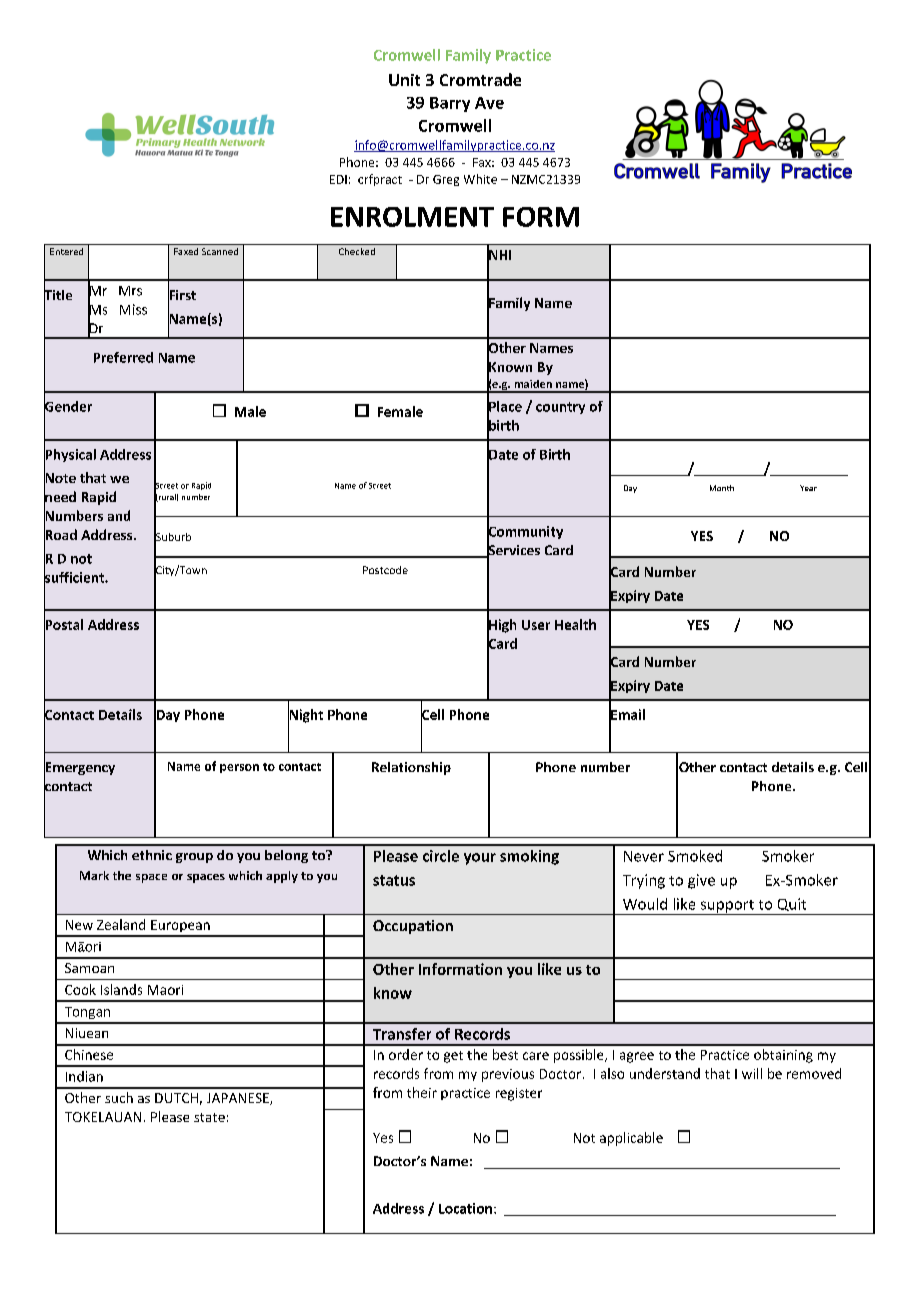 This screenshot has width=924, height=1308. What do you see at coordinates (722, 488) in the screenshot?
I see `Month` at bounding box center [722, 488].
